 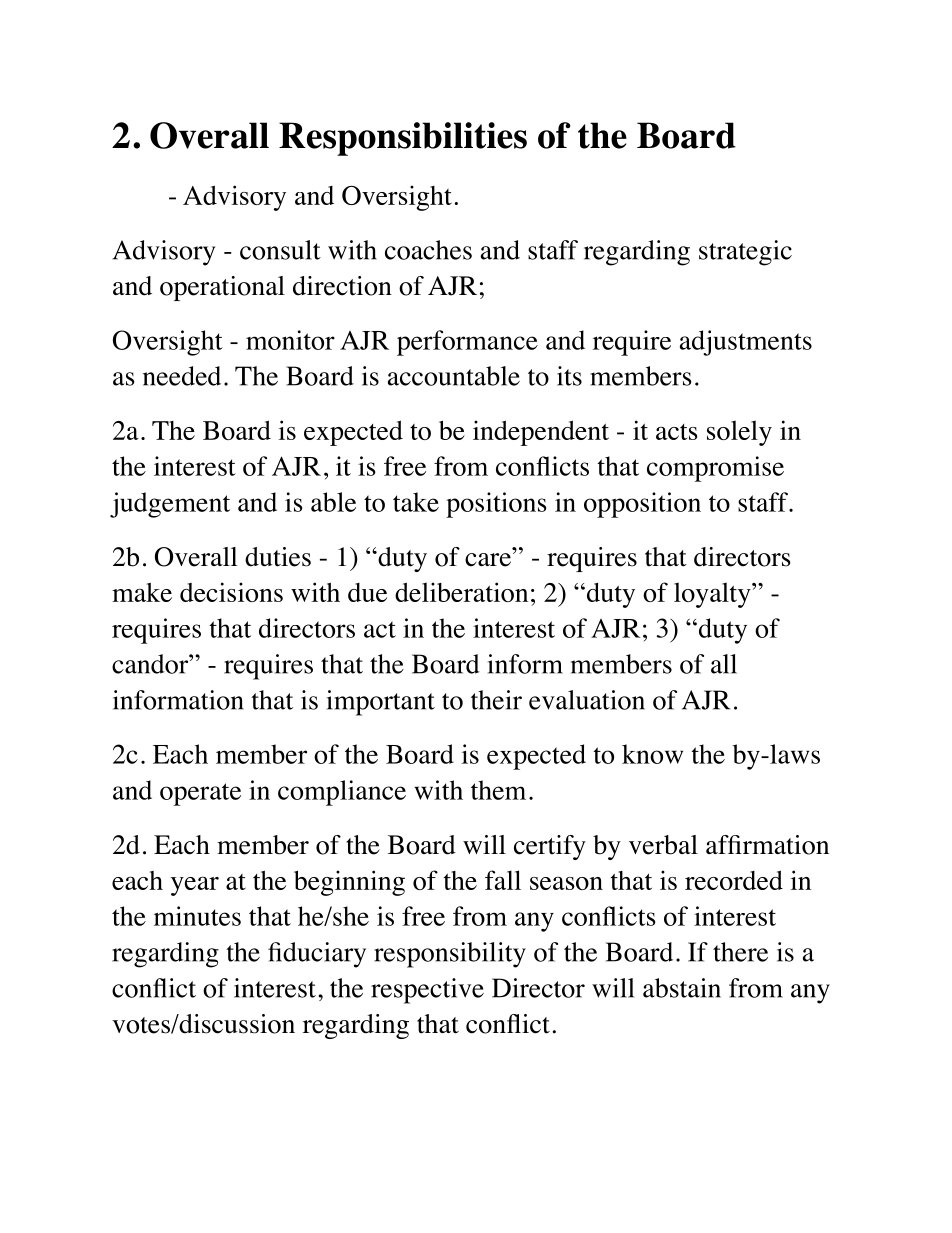 I want to click on Responsibilities, so click(x=403, y=139).
